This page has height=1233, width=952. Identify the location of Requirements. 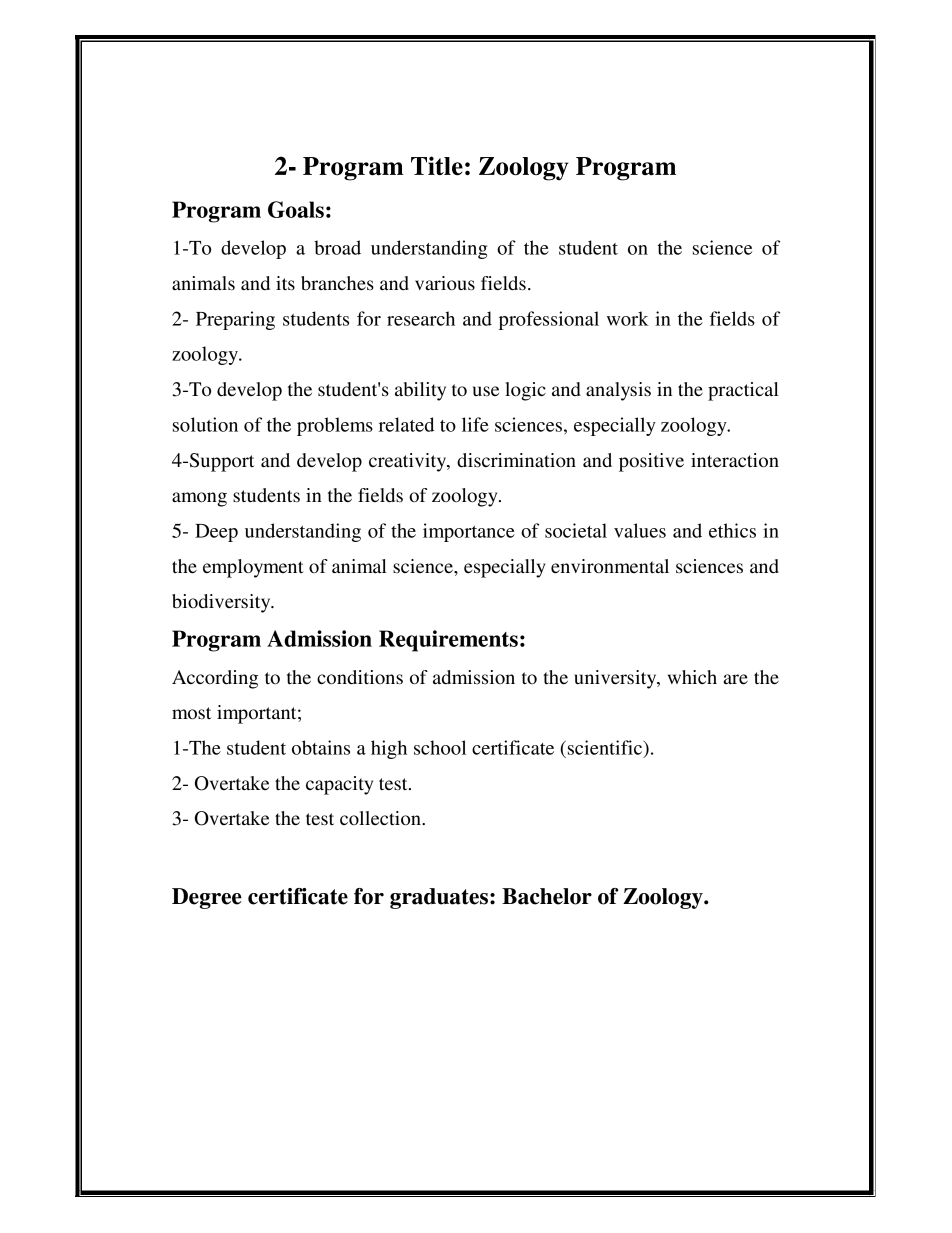
(448, 641).
